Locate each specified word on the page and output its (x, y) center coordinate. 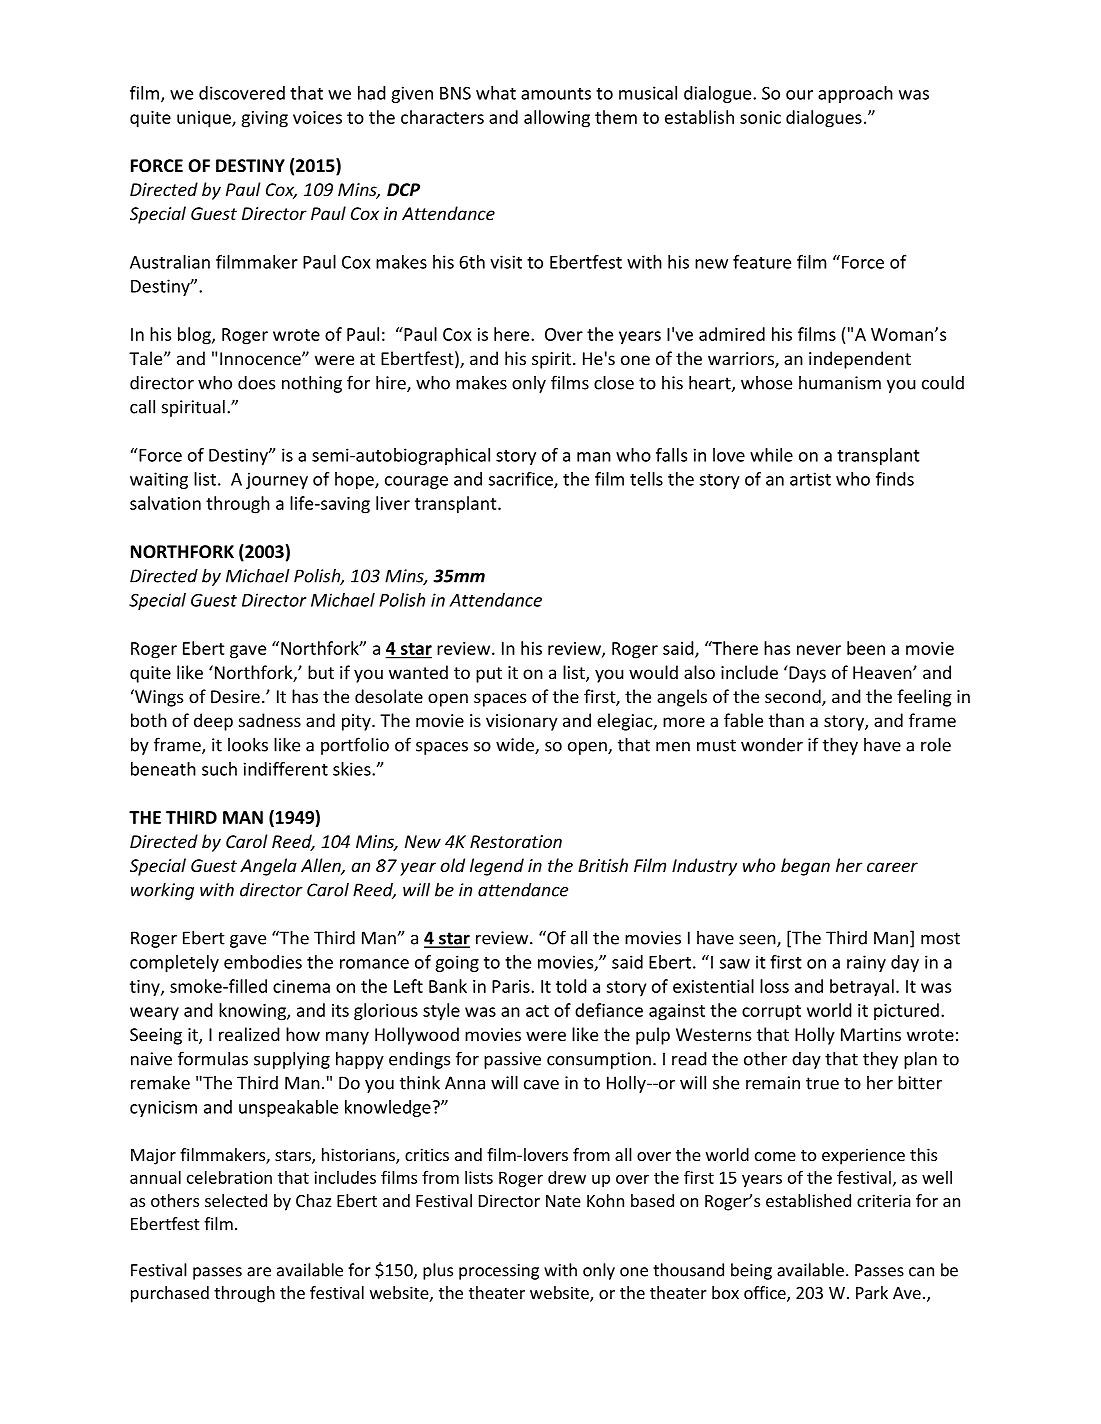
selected (236, 1200)
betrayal (862, 988)
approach (855, 94)
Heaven (883, 672)
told (571, 986)
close (614, 382)
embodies (263, 962)
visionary (522, 722)
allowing (557, 119)
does (256, 383)
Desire (235, 696)
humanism (840, 383)
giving (265, 119)
